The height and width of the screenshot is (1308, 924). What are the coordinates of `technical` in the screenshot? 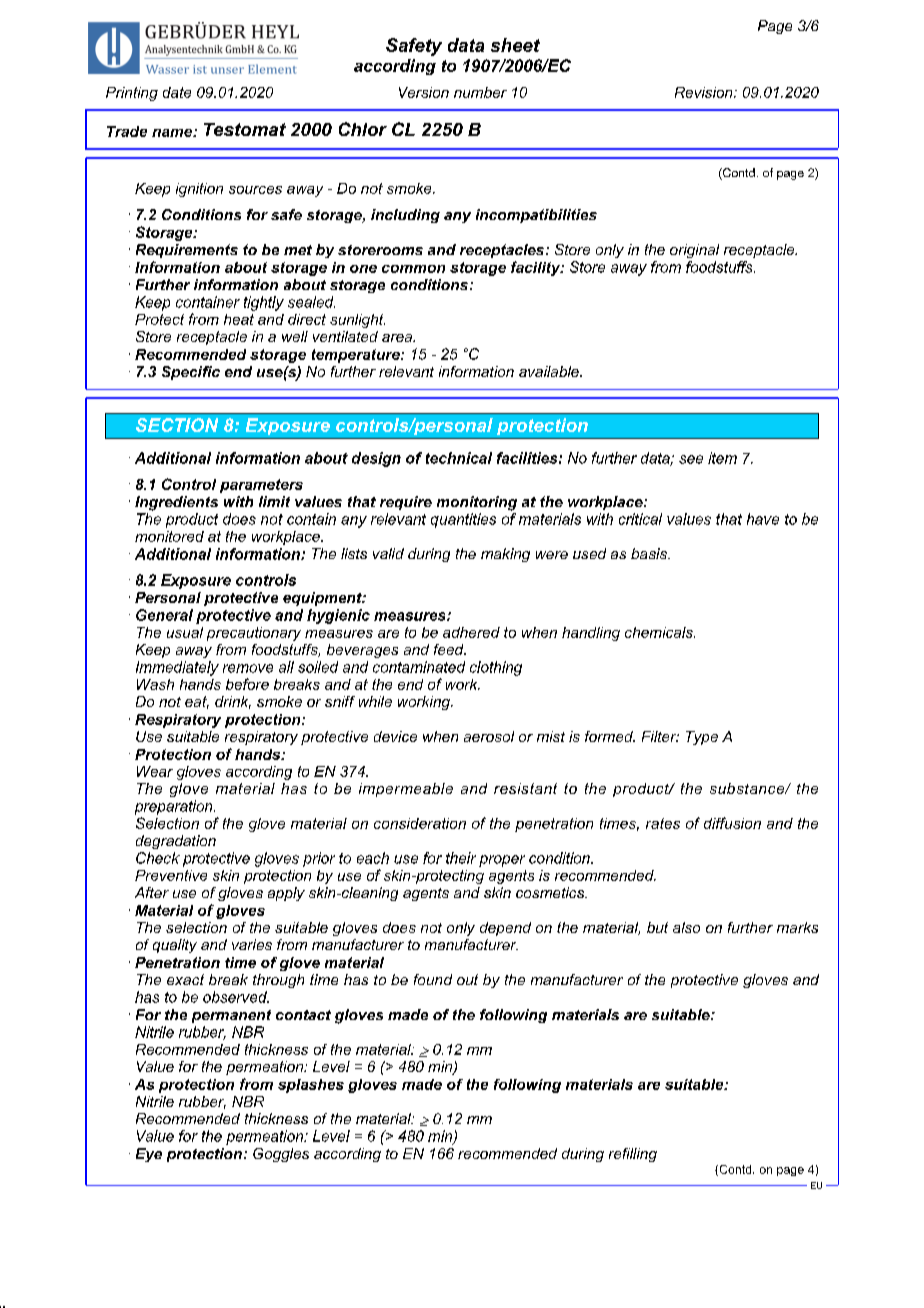 It's located at (459, 458).
